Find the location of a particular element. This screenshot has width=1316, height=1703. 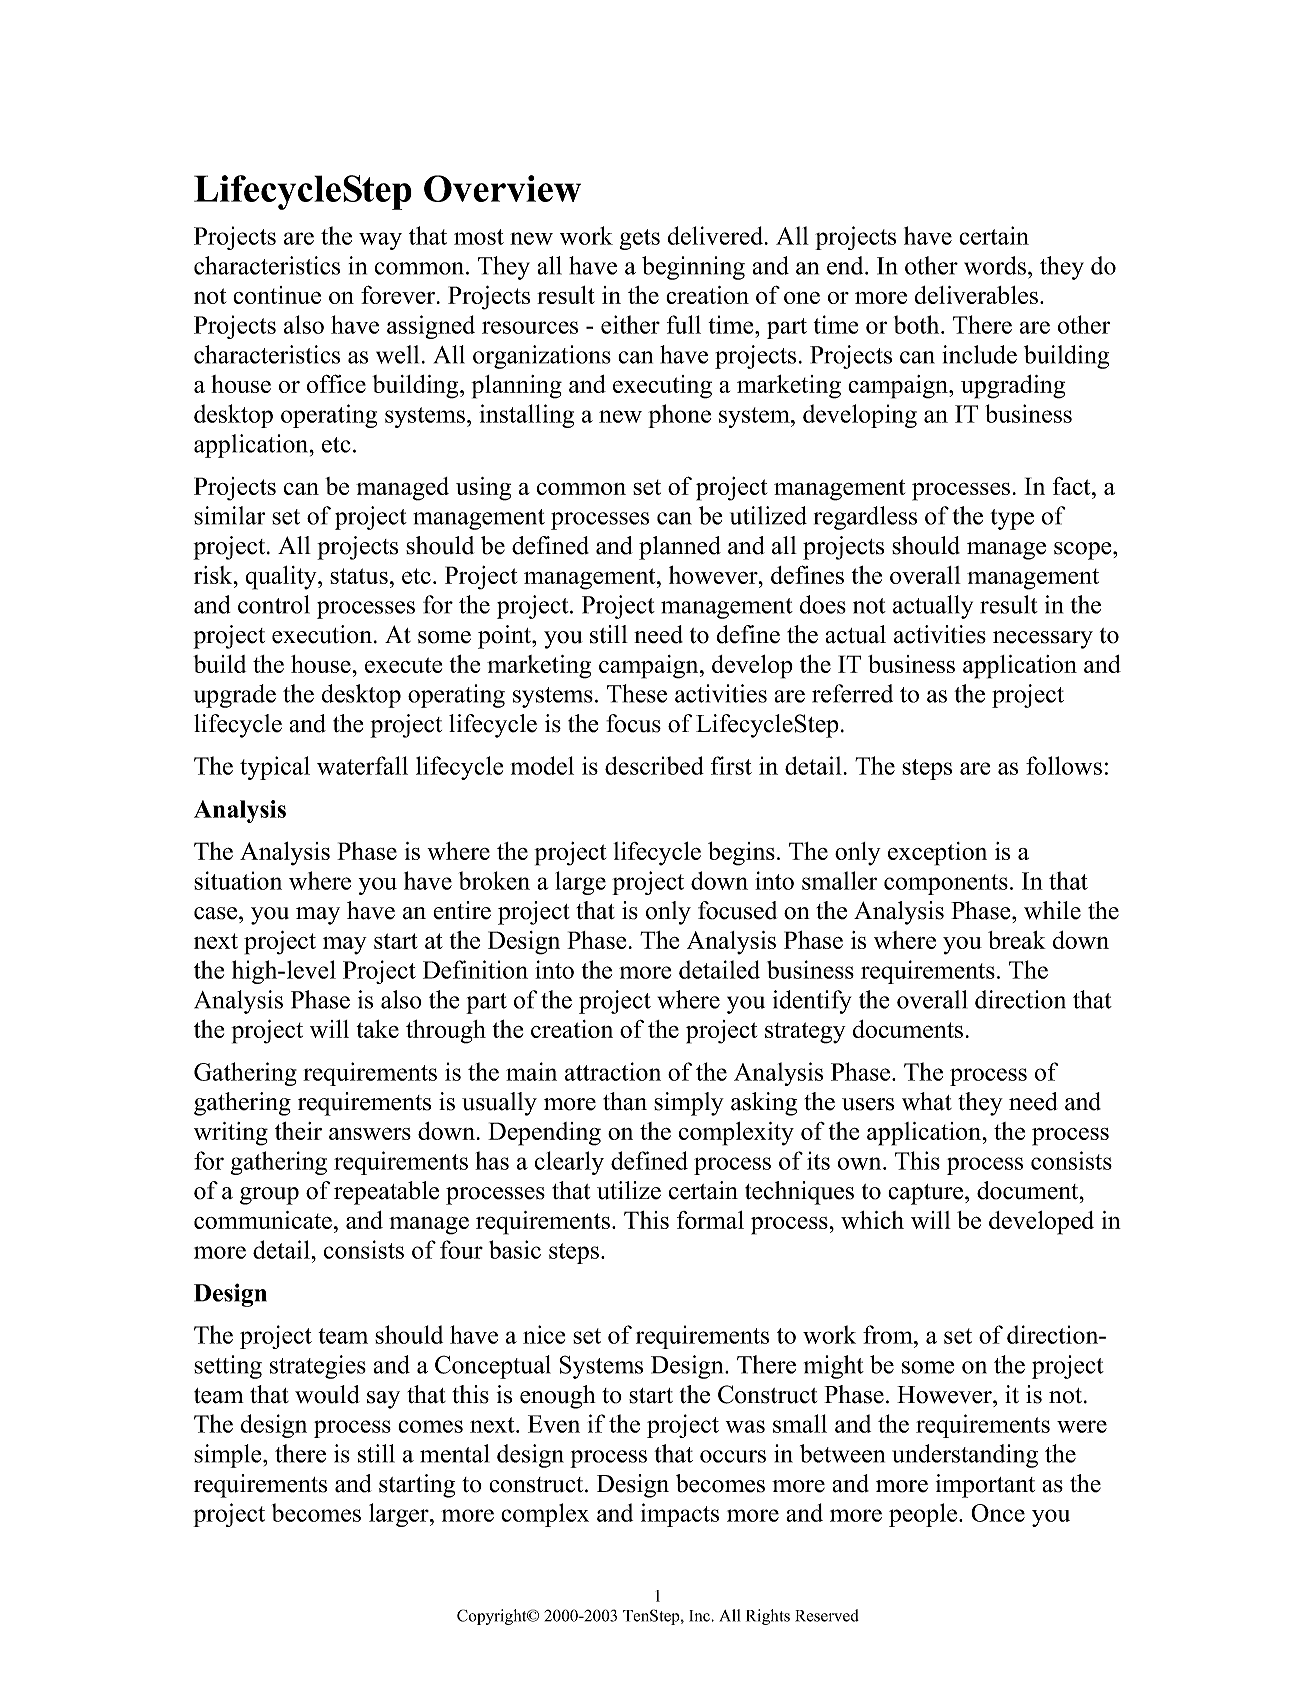

their is located at coordinates (298, 1131).
